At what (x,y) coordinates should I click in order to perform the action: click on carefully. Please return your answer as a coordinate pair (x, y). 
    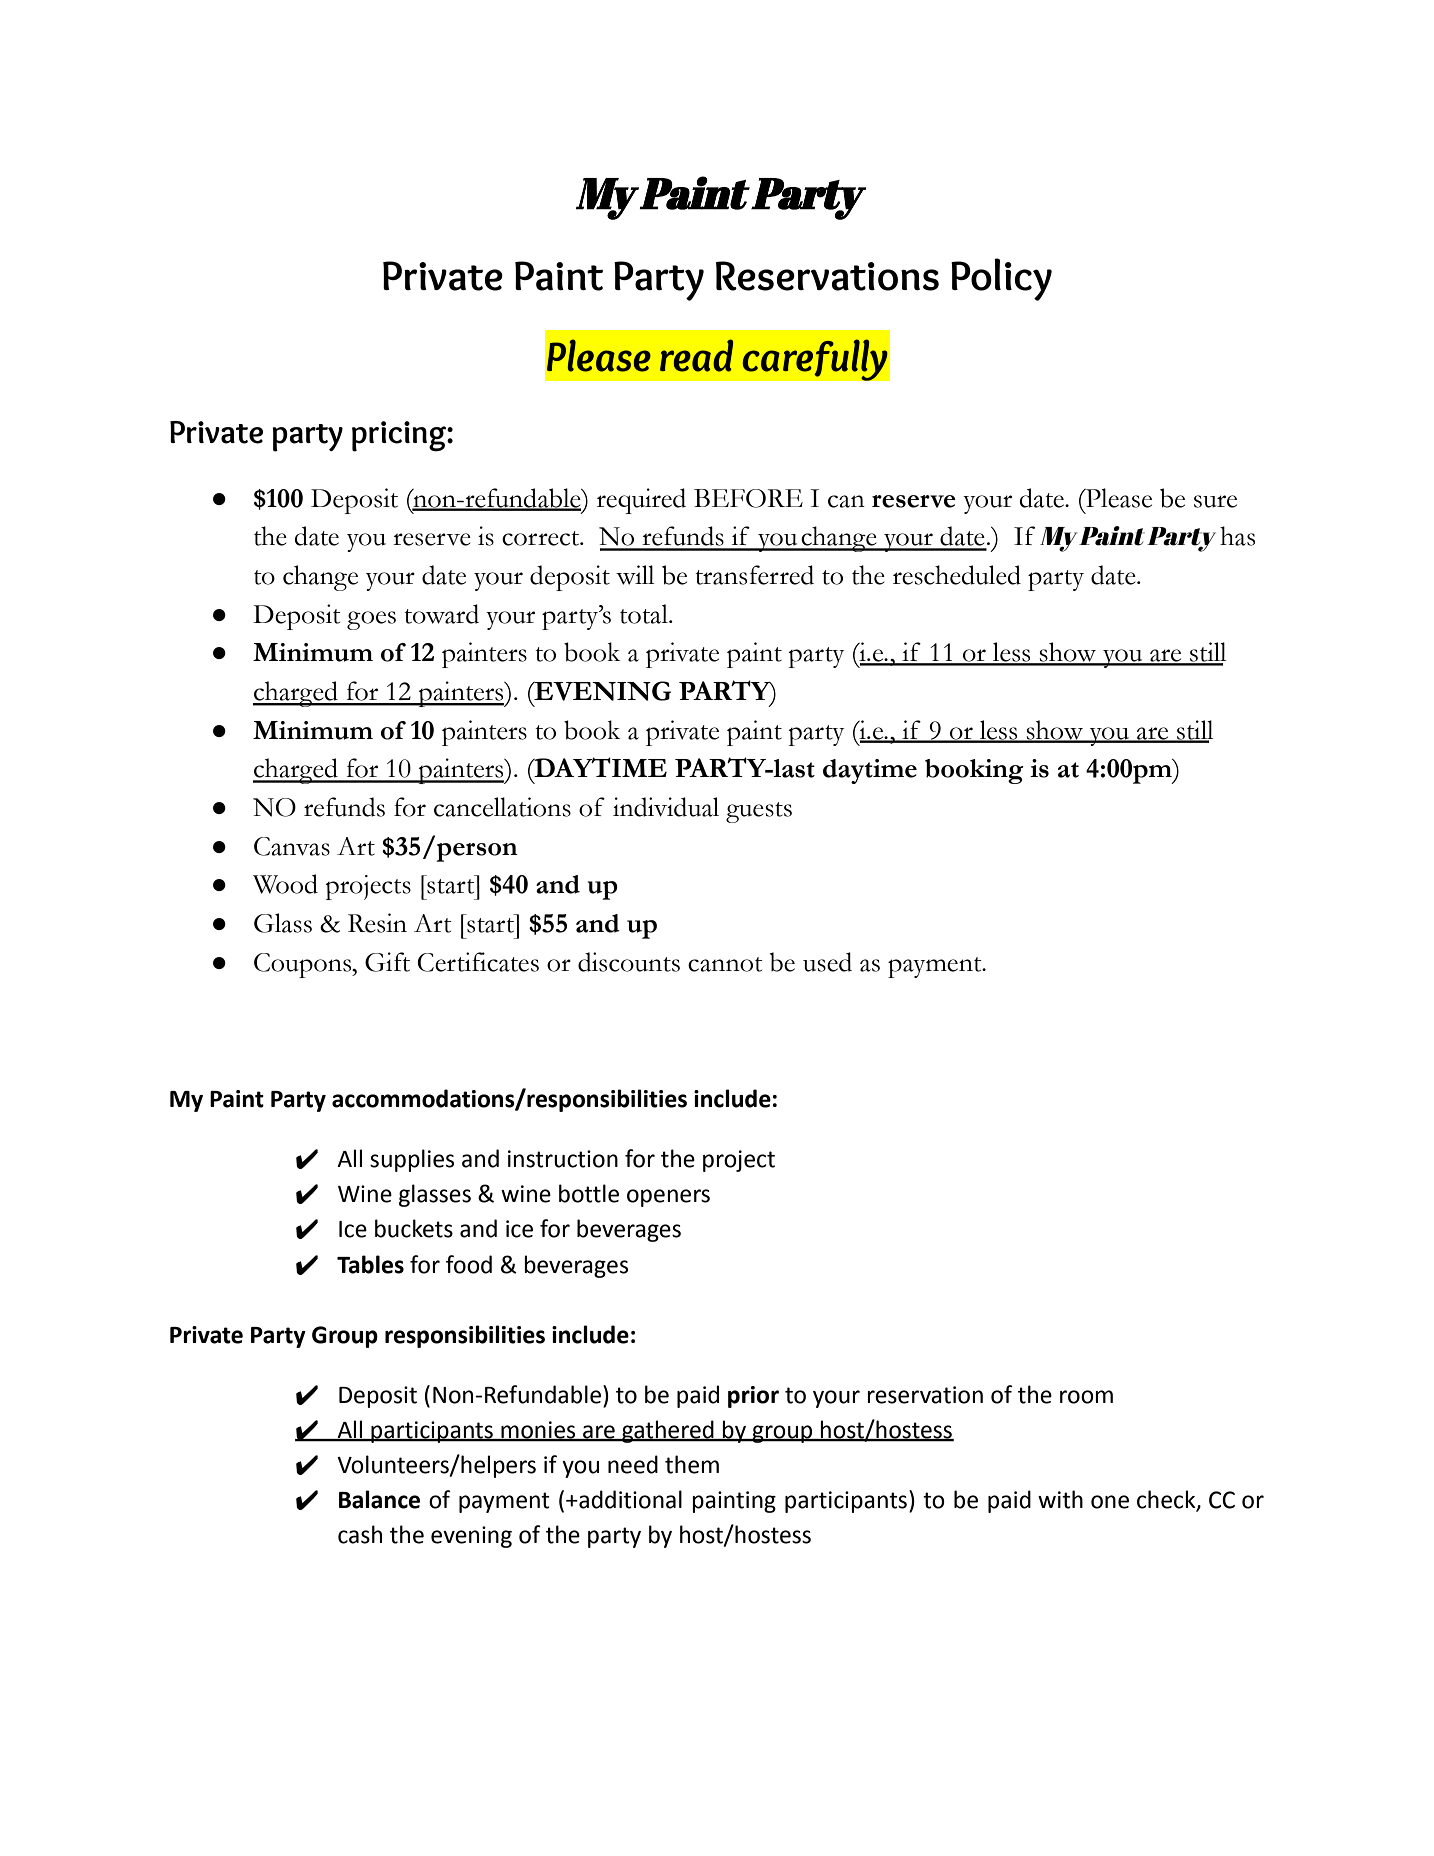
    Looking at the image, I should click on (815, 360).
